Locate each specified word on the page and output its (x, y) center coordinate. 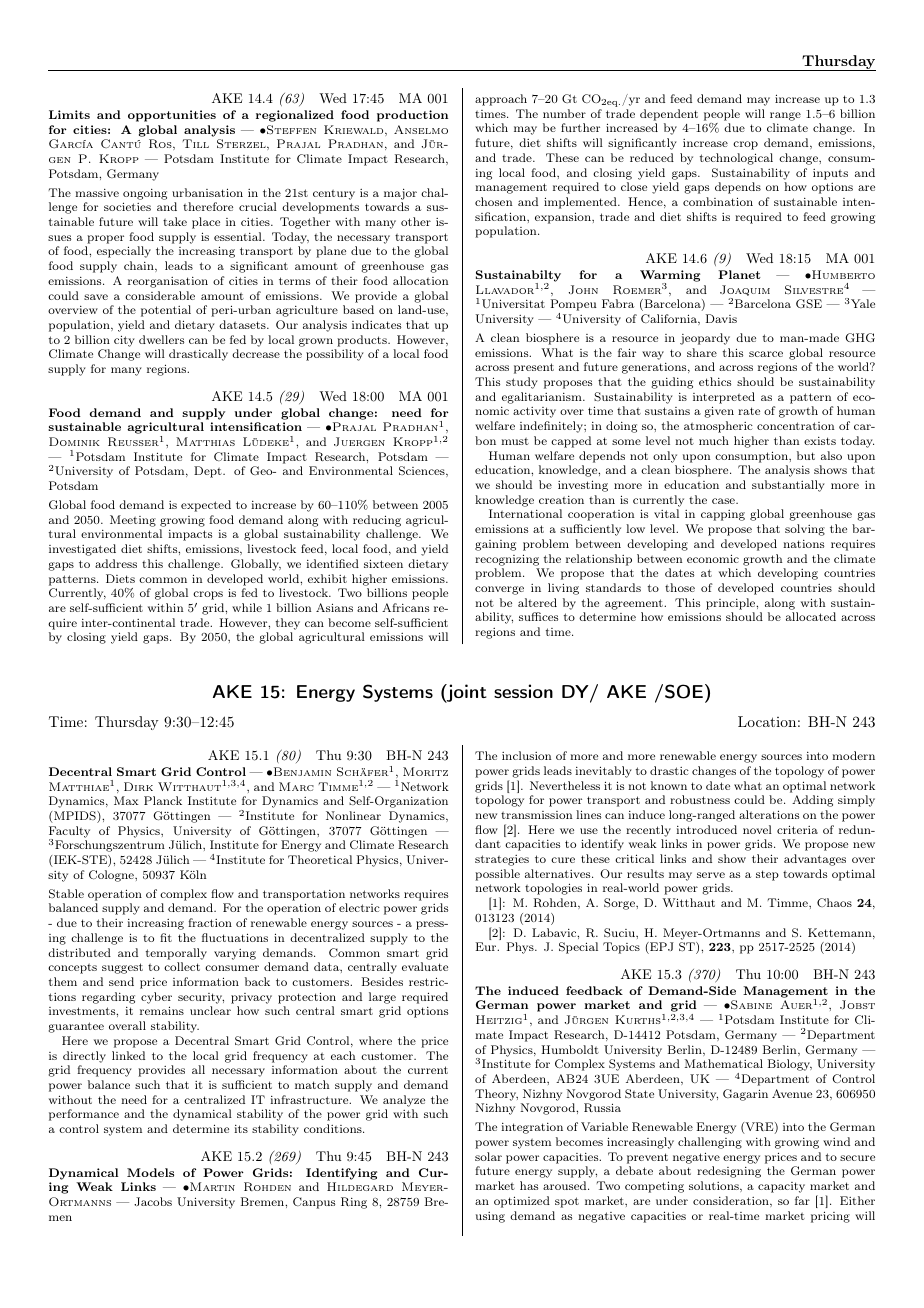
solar (488, 1156)
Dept (209, 472)
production (412, 116)
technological (736, 159)
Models (150, 1172)
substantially (788, 486)
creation (561, 500)
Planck (163, 800)
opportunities (172, 116)
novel (757, 829)
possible (497, 875)
